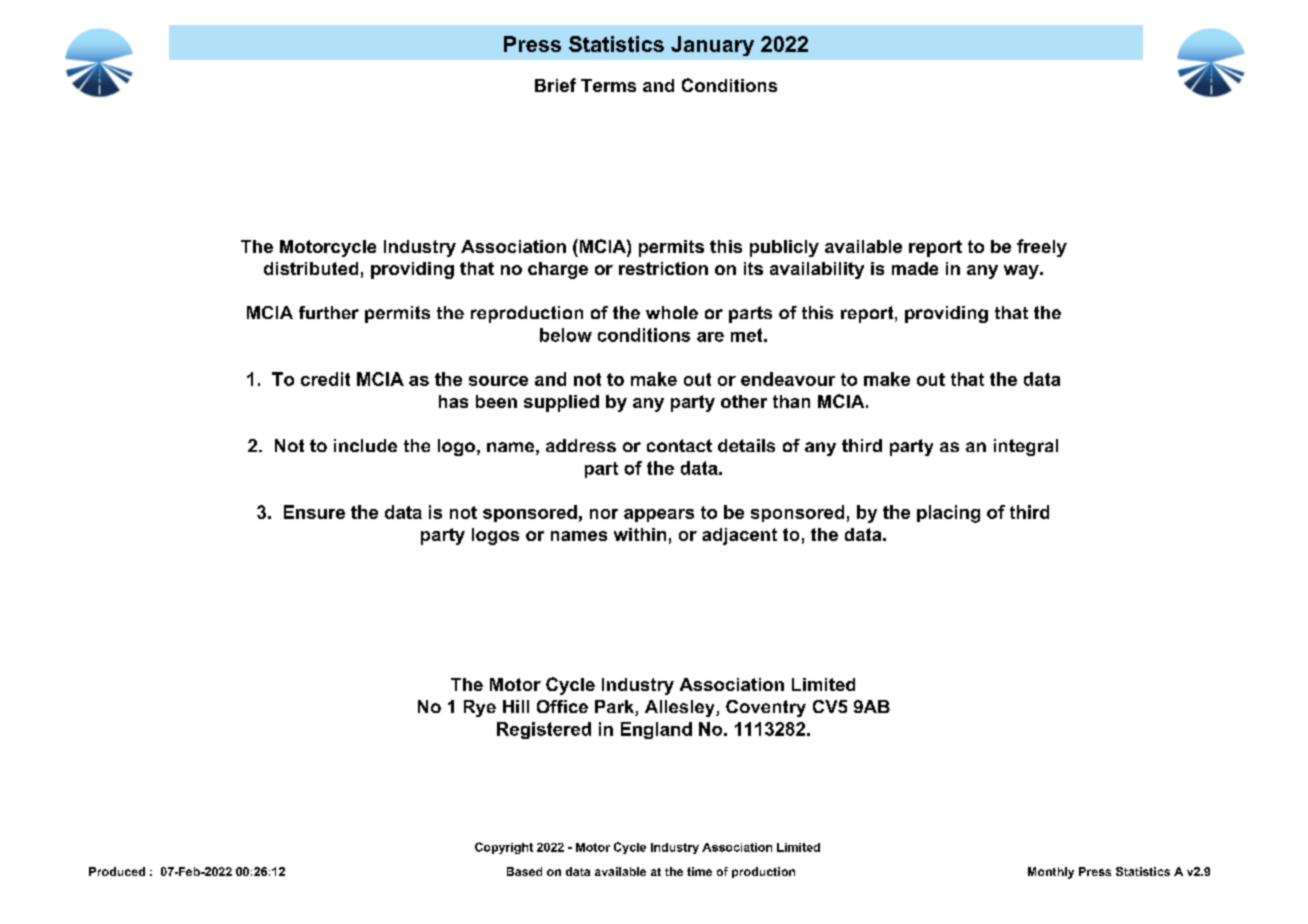 Image resolution: width=1308 pixels, height=924 pixels. Describe the element at coordinates (314, 512) in the screenshot. I see `Ensure` at that location.
